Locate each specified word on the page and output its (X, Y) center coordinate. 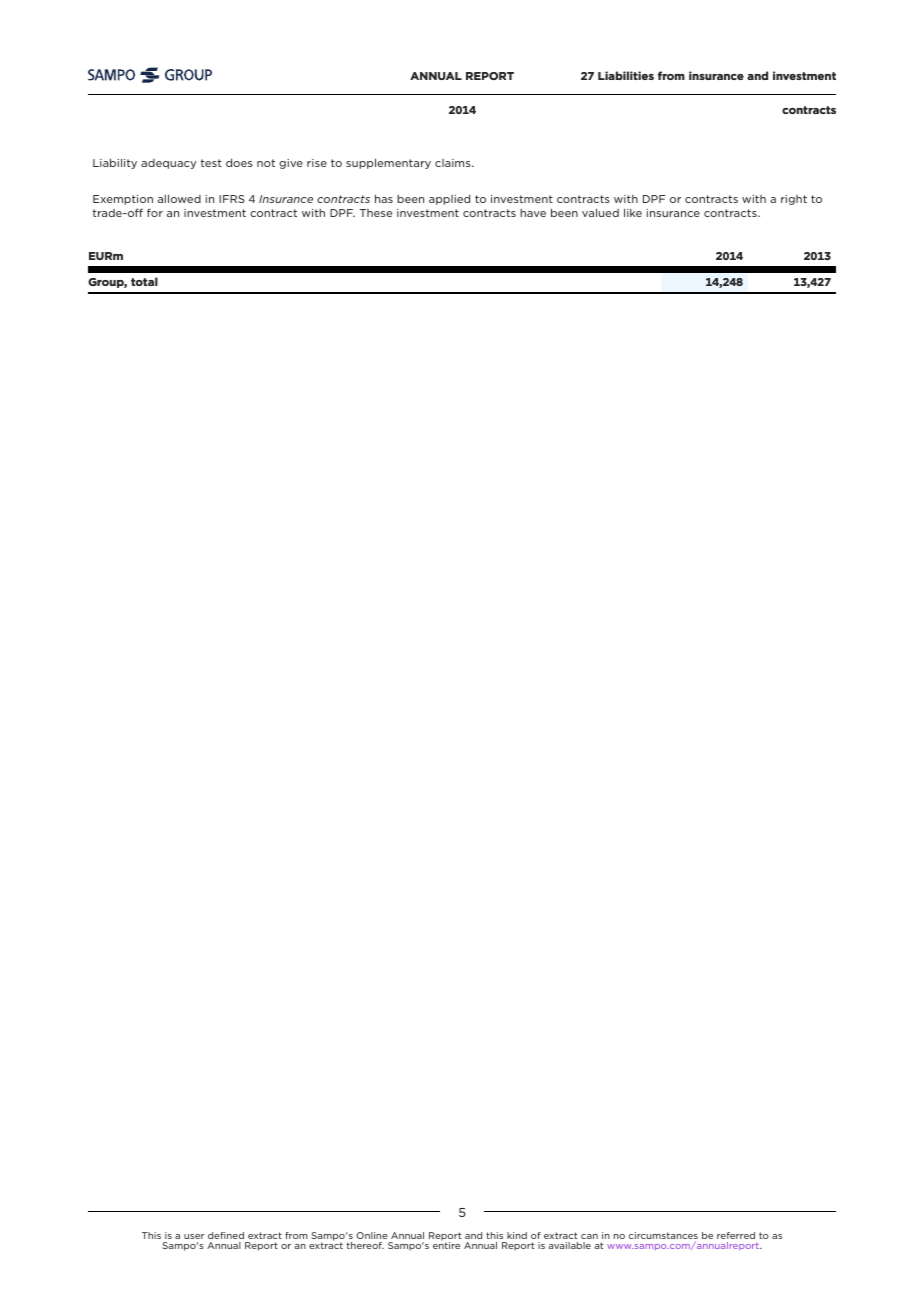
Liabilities (626, 75)
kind (517, 1235)
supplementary (388, 163)
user (194, 1236)
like (633, 212)
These (376, 213)
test (211, 163)
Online (372, 1235)
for (155, 212)
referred (736, 1235)
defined (226, 1235)
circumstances (663, 1237)
